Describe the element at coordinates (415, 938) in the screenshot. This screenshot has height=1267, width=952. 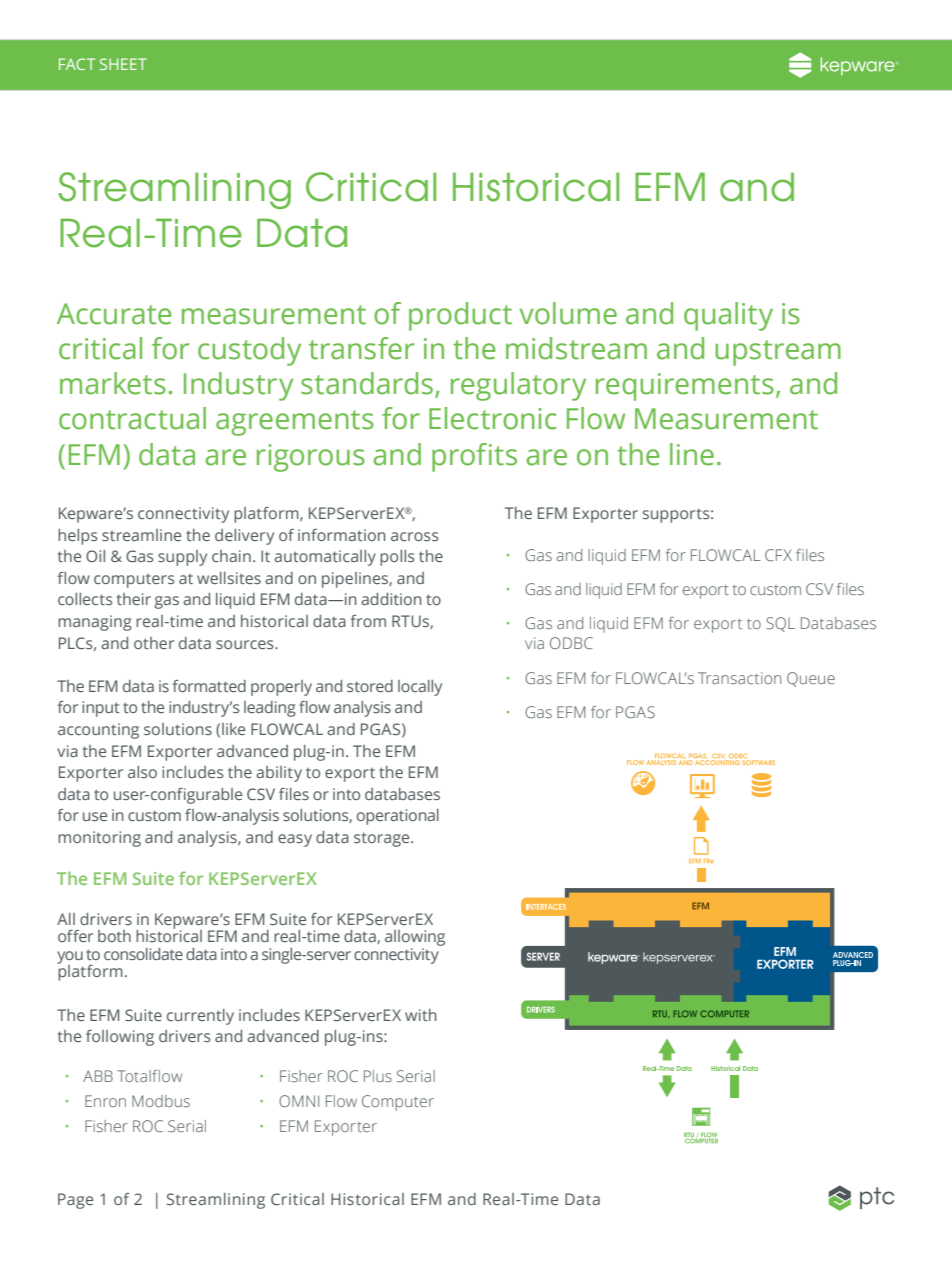
I see `allowing` at that location.
